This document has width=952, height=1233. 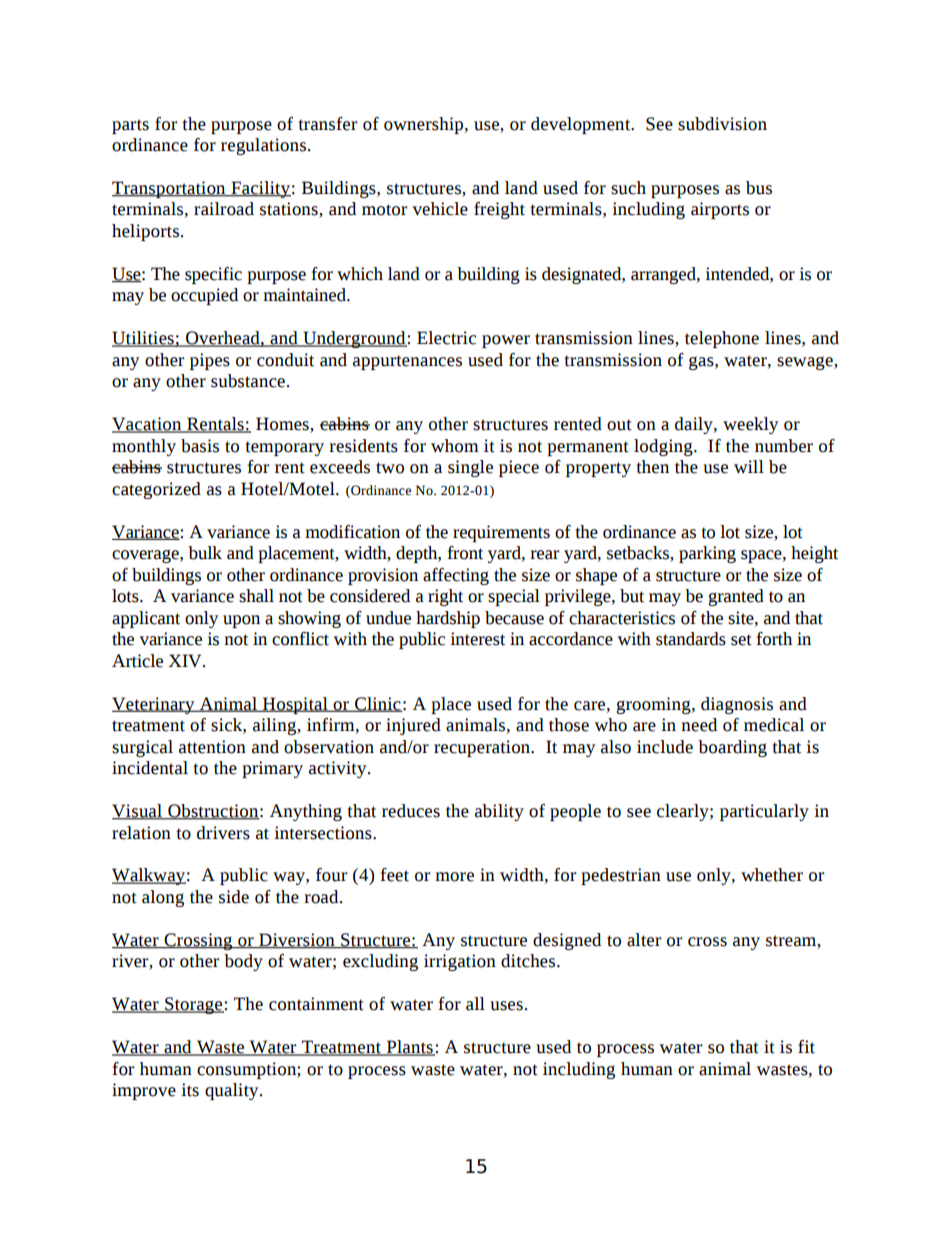 What do you see at coordinates (241, 621) in the document?
I see `upon` at bounding box center [241, 621].
